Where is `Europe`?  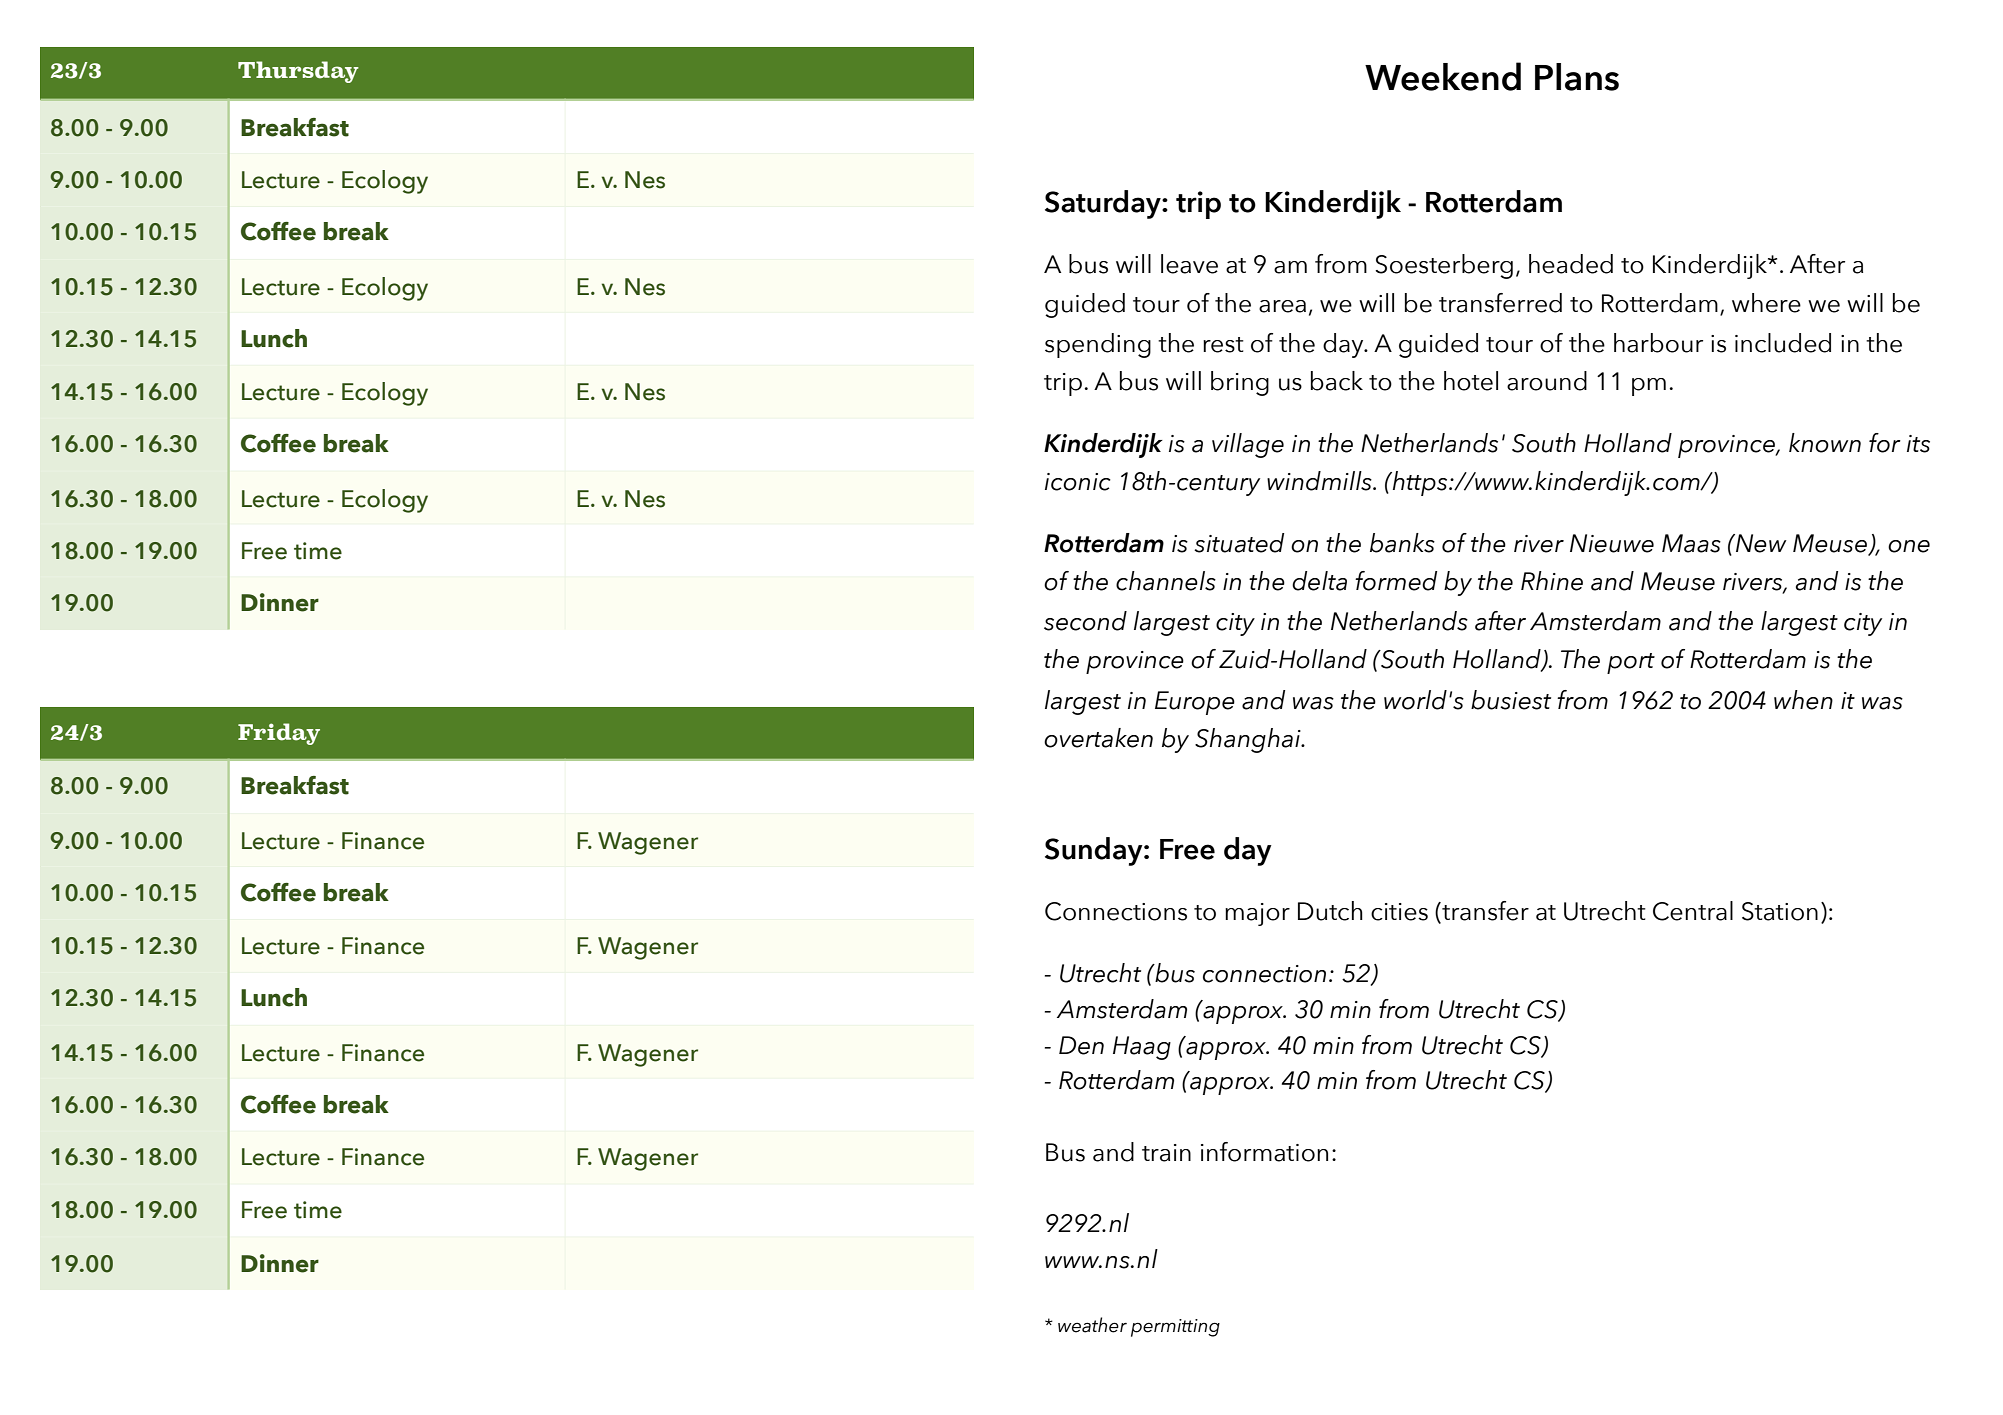
Europe is located at coordinates (1195, 703).
